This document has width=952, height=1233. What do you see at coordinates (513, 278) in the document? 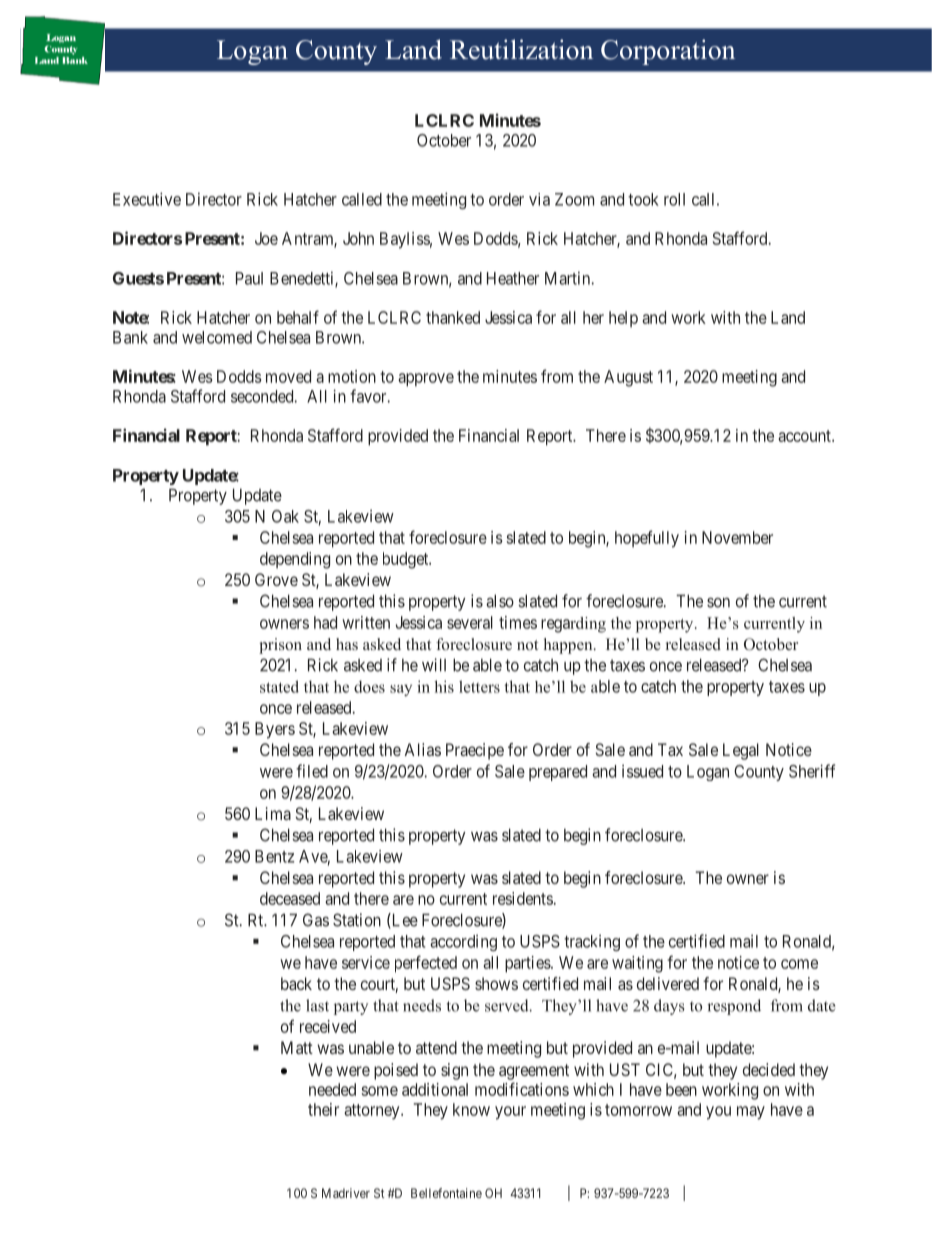
I see `Heather` at bounding box center [513, 278].
